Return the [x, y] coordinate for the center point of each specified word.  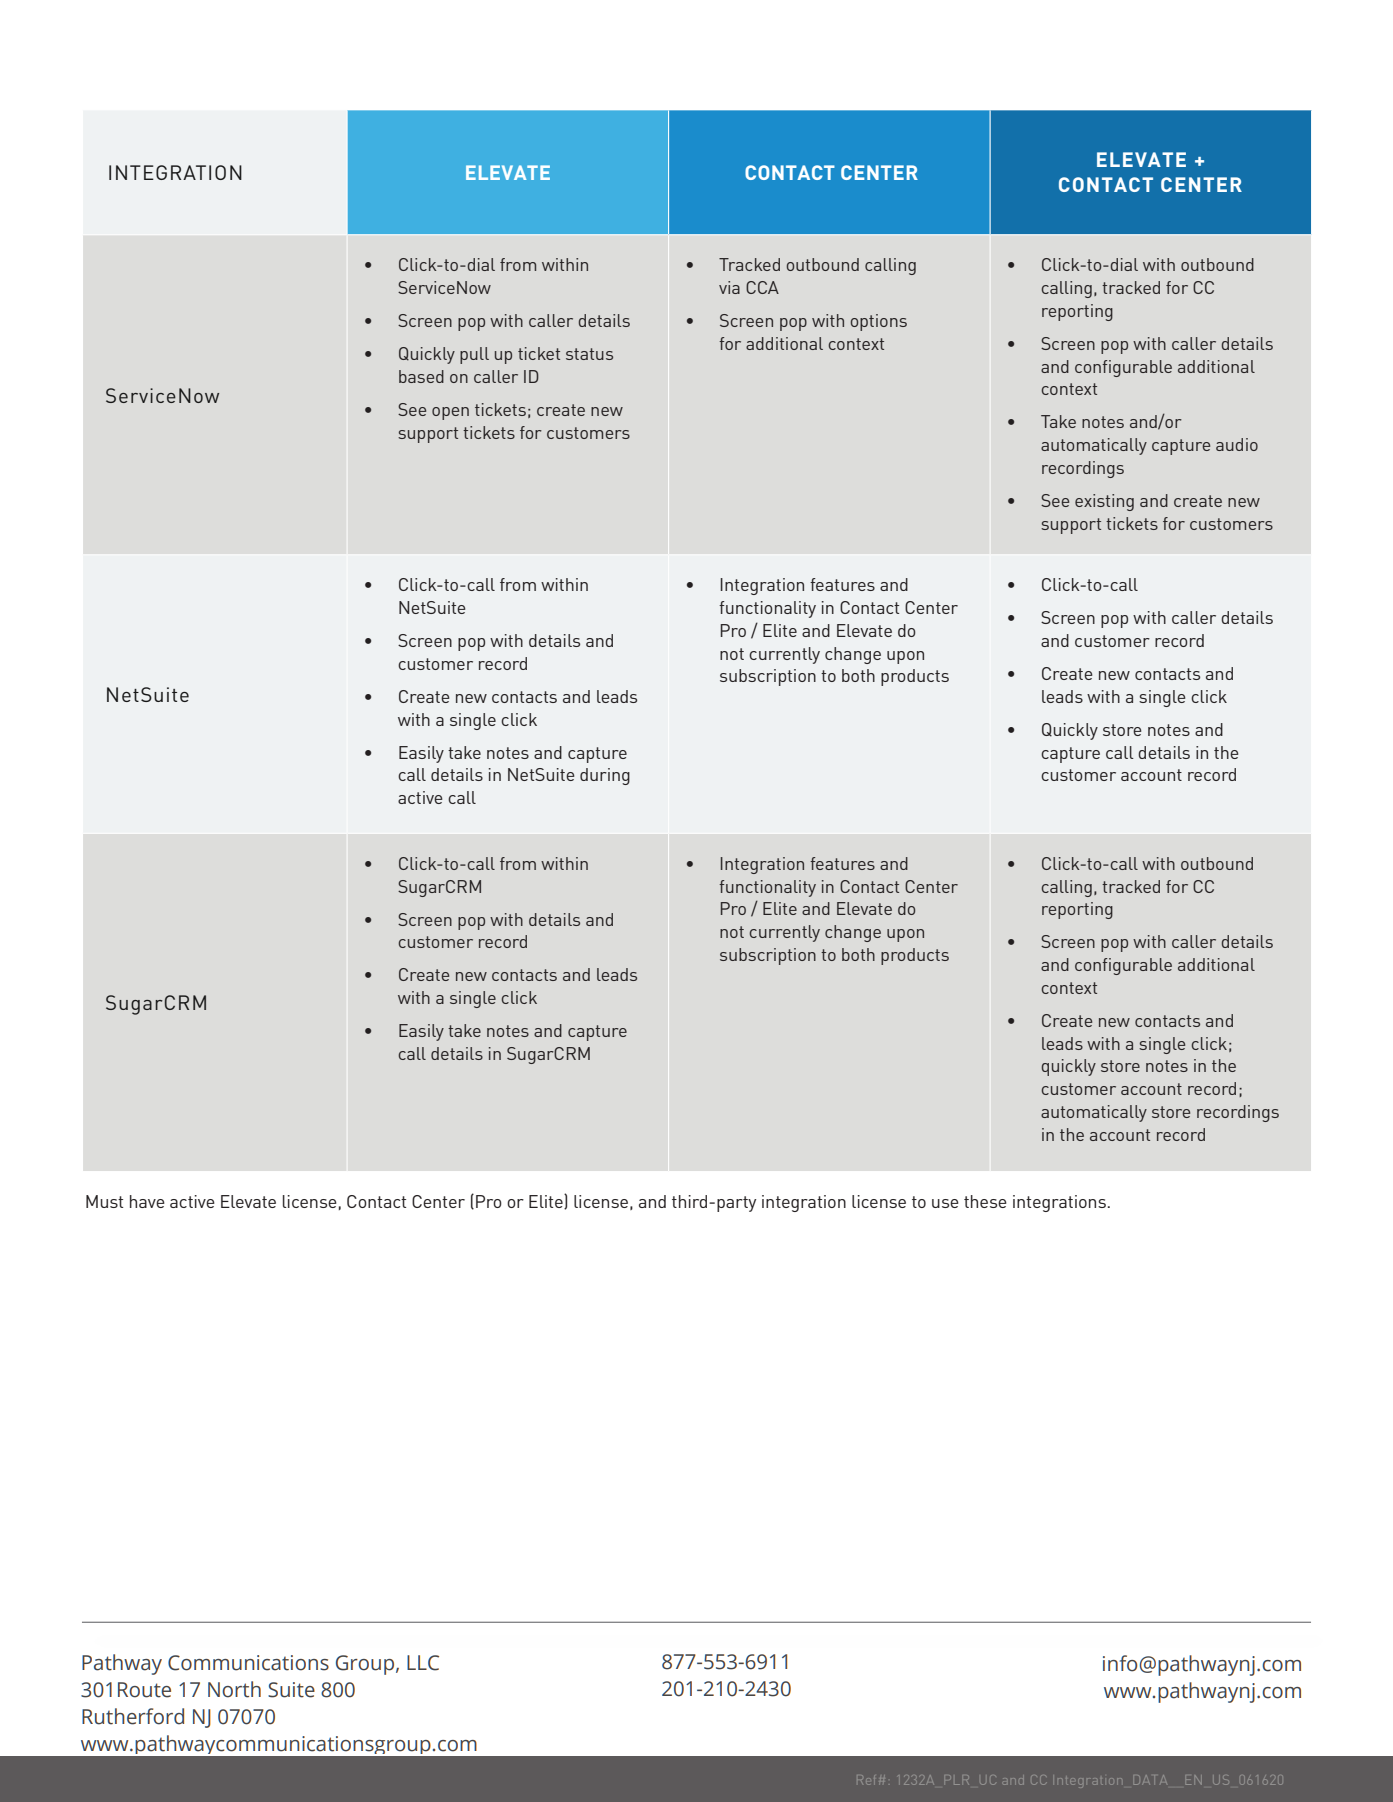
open [450, 413]
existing [1104, 502]
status [589, 354]
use [945, 1203]
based [421, 376]
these [985, 1201]
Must [104, 1201]
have [147, 1201]
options [879, 322]
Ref [866, 1781]
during [605, 776]
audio [1237, 444]
